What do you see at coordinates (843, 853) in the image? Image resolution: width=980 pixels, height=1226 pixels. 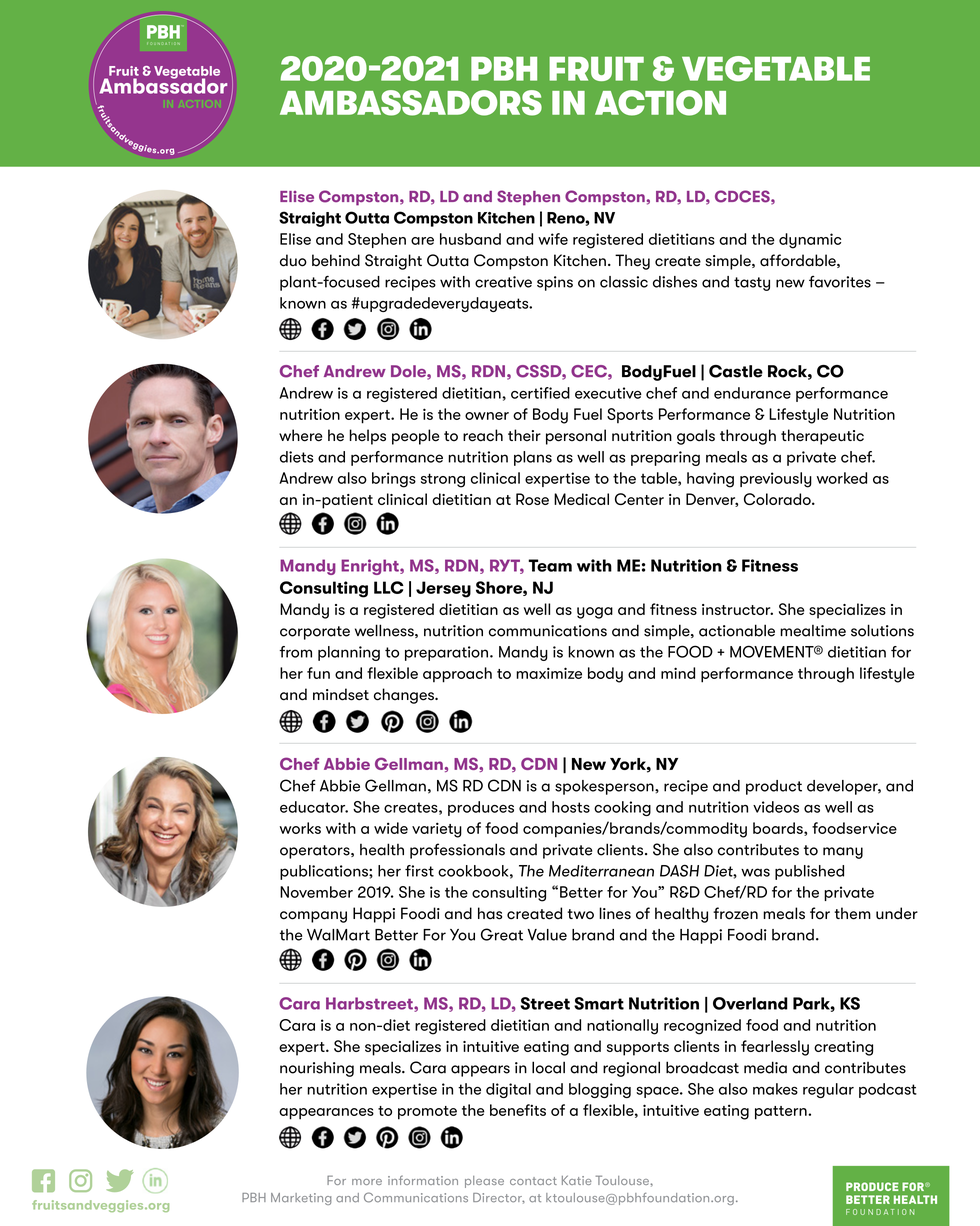 I see `many` at bounding box center [843, 853].
